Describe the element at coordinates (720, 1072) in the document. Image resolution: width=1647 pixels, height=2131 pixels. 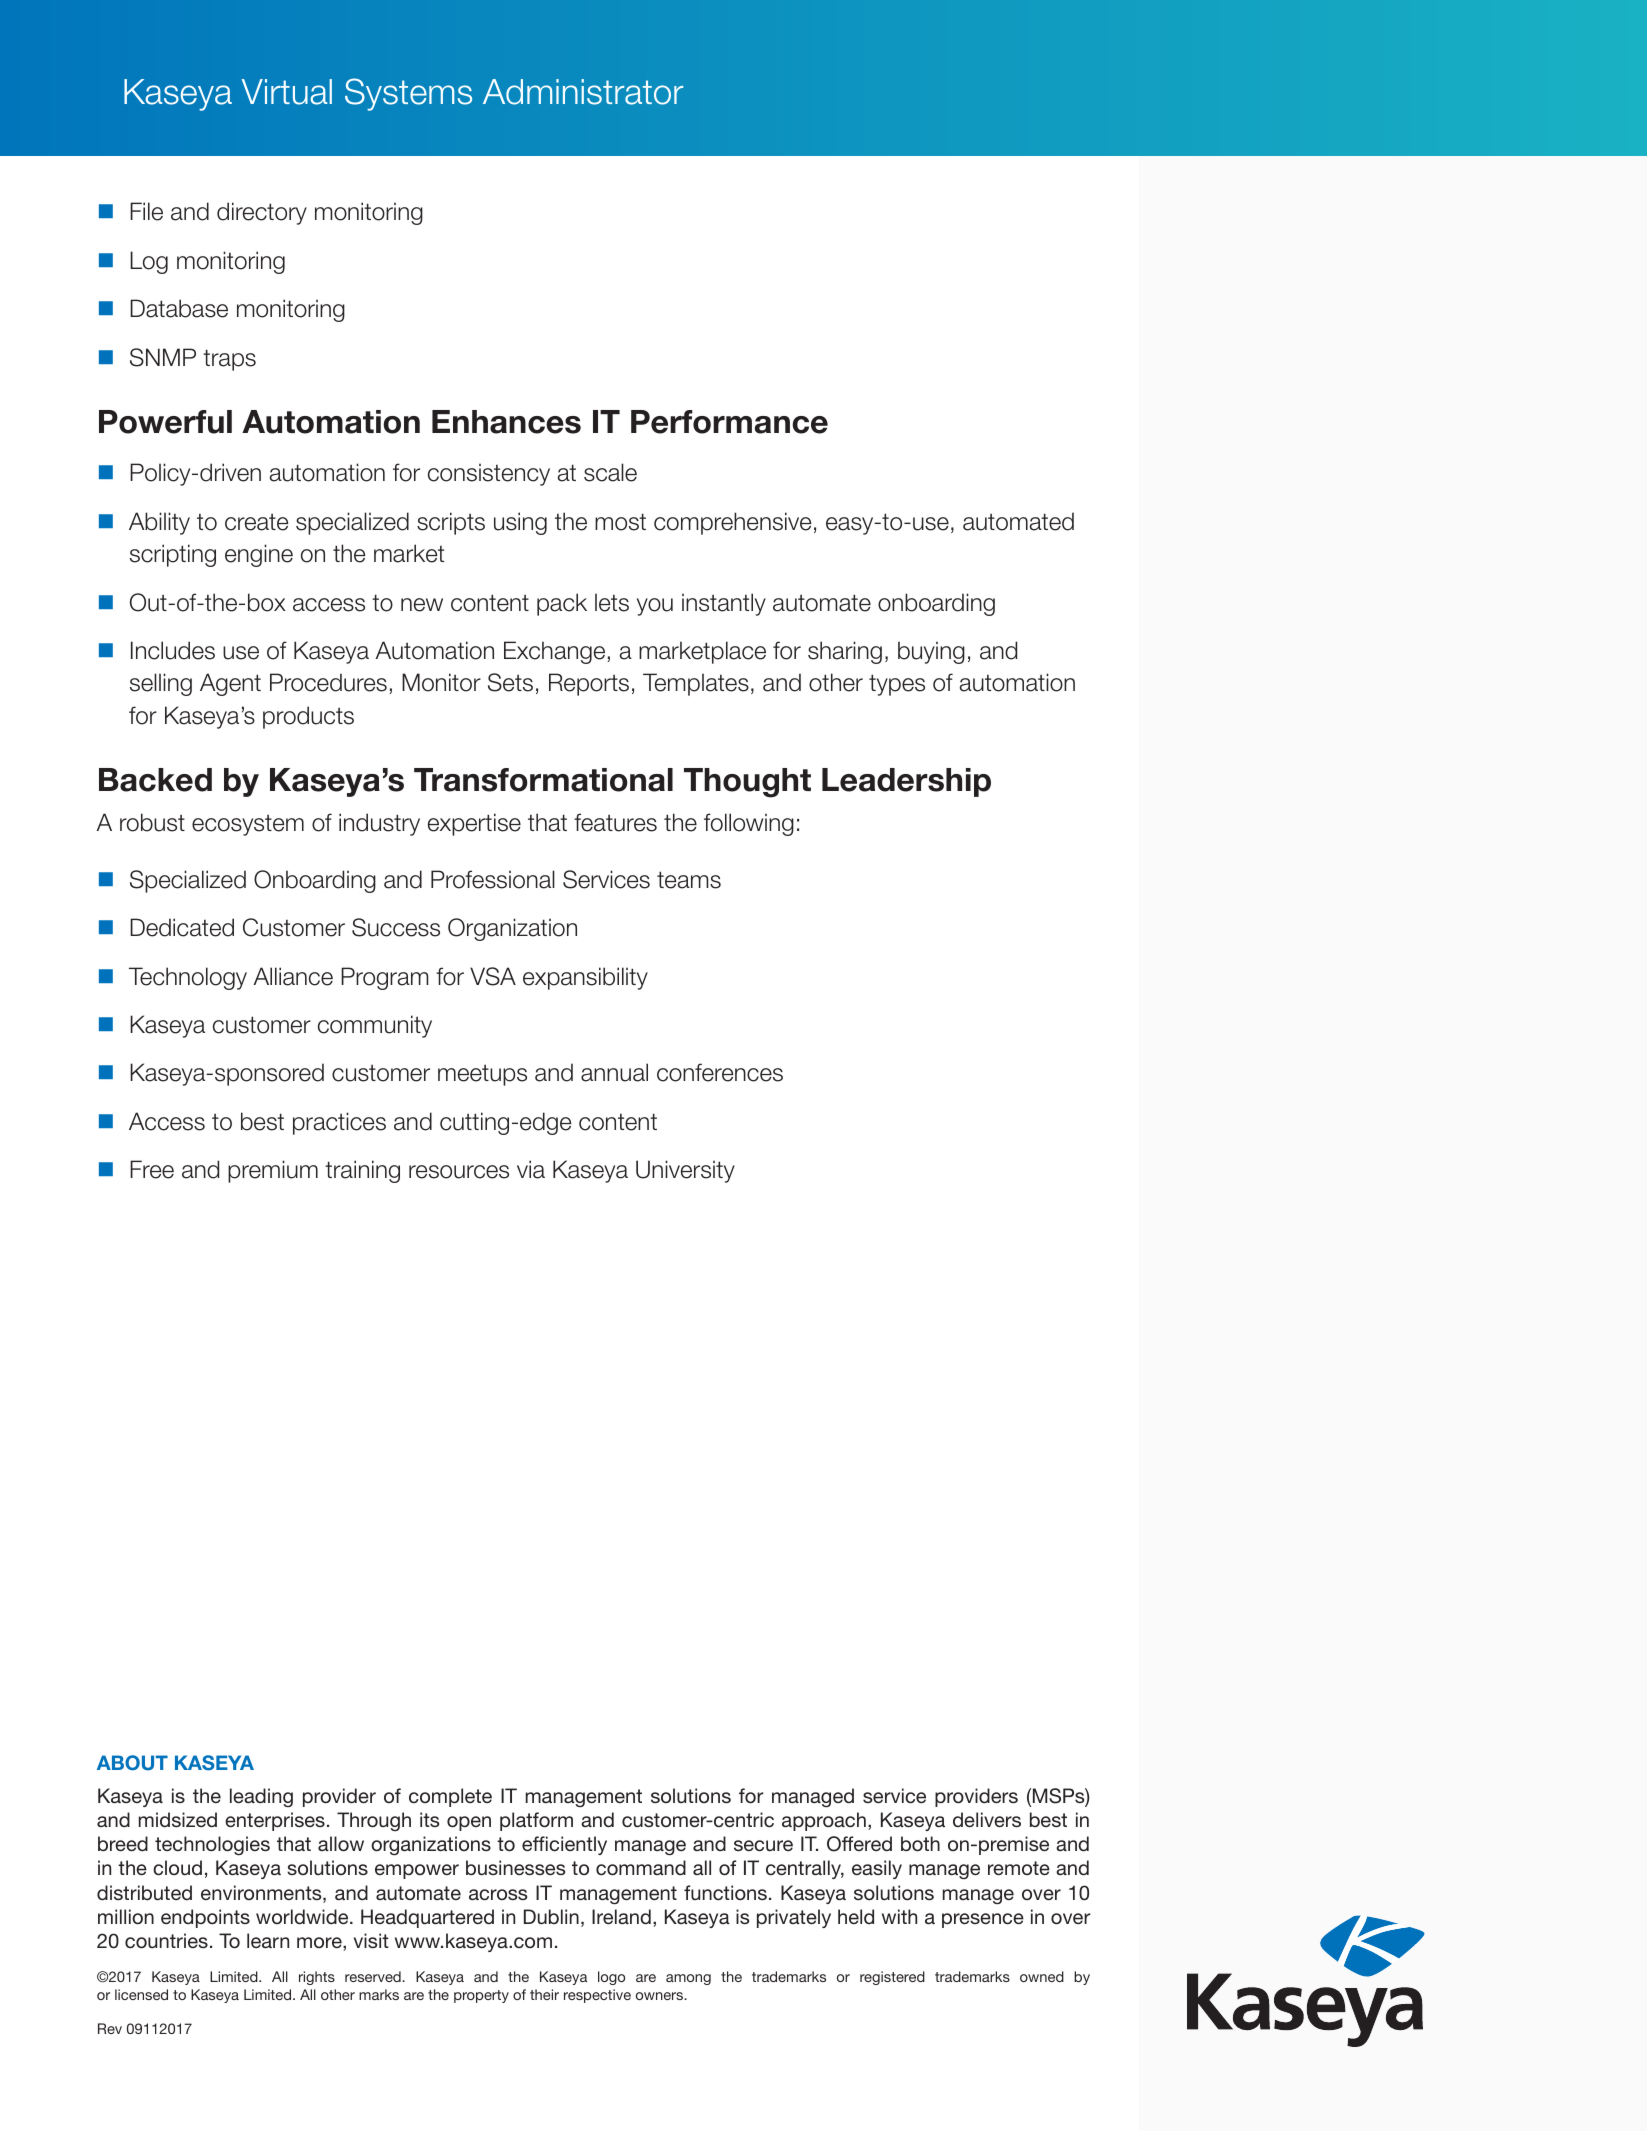
I see `conferences` at that location.
